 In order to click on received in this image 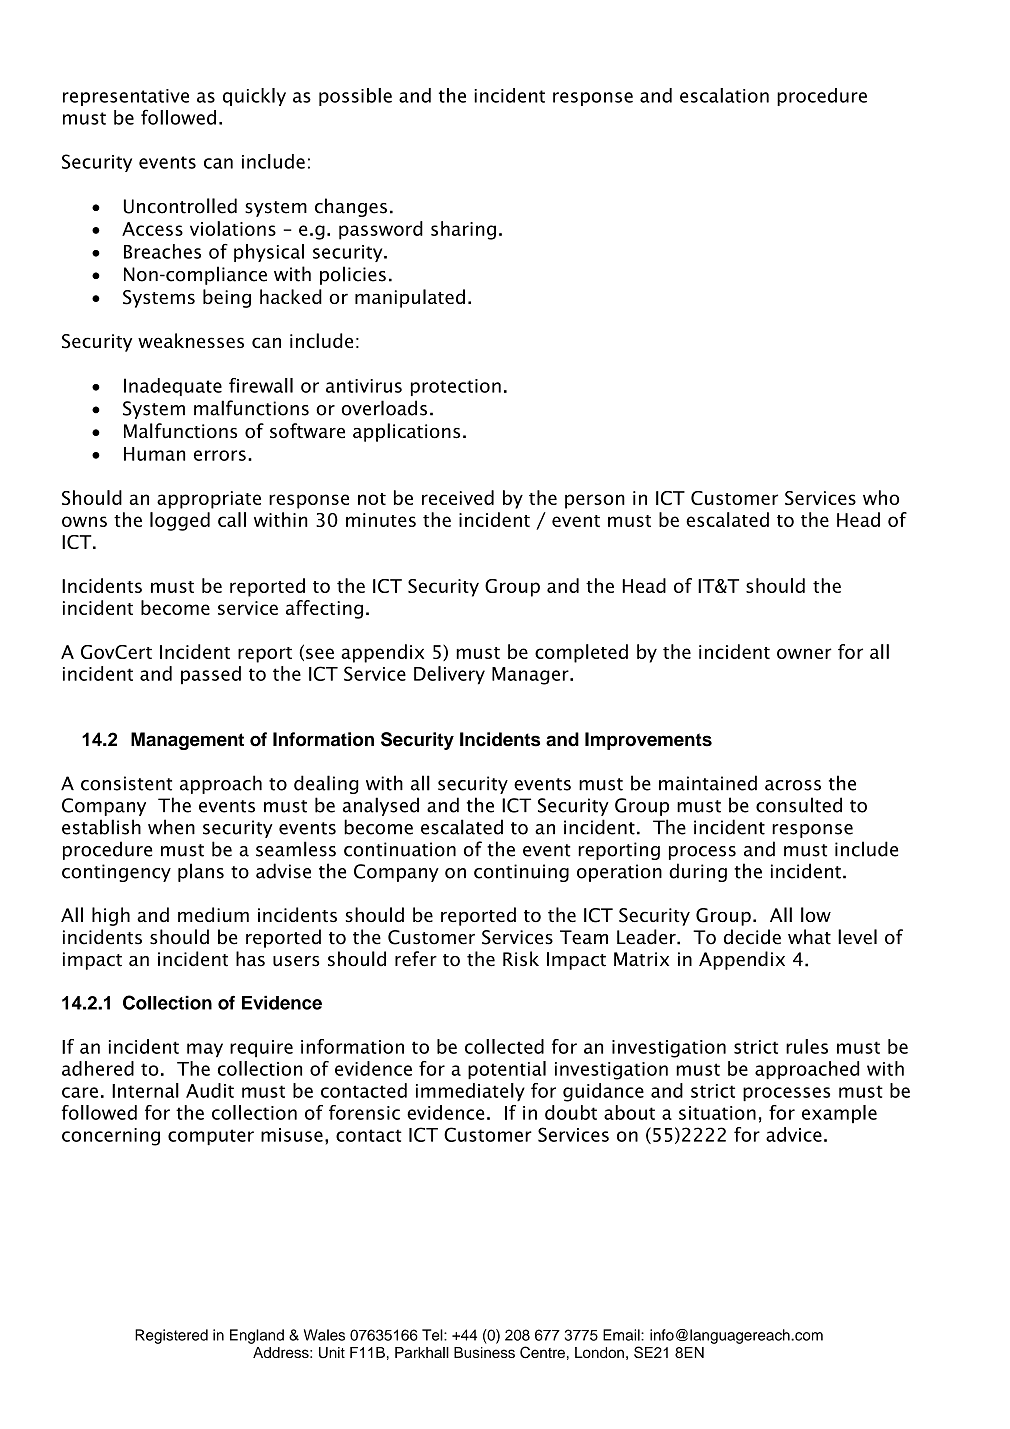, I will do `click(458, 497)`.
